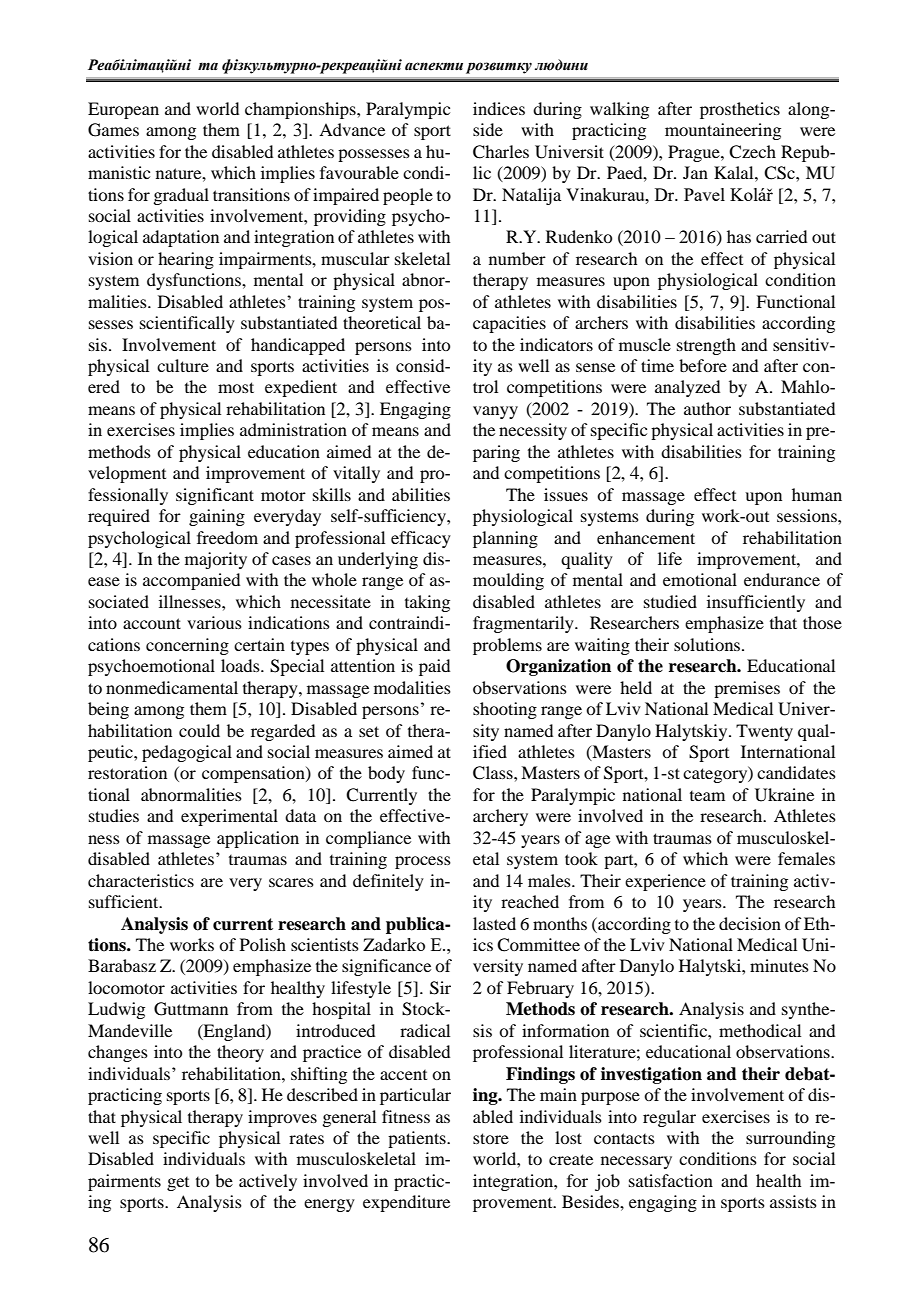 Image resolution: width=924 pixels, height=1308 pixels. I want to click on gradual, so click(181, 196).
